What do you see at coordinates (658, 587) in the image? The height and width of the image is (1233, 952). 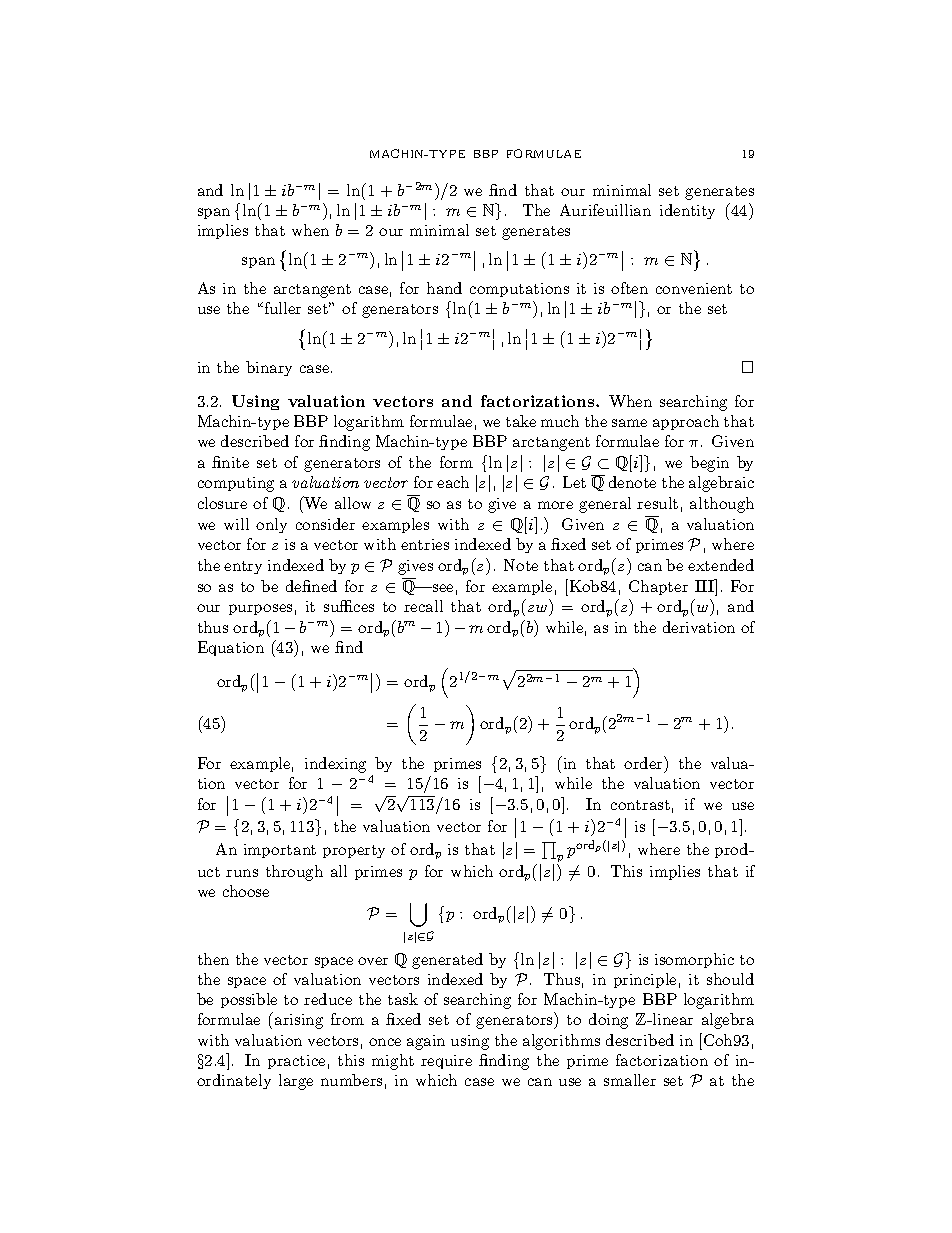 I see `Chapter` at bounding box center [658, 587].
